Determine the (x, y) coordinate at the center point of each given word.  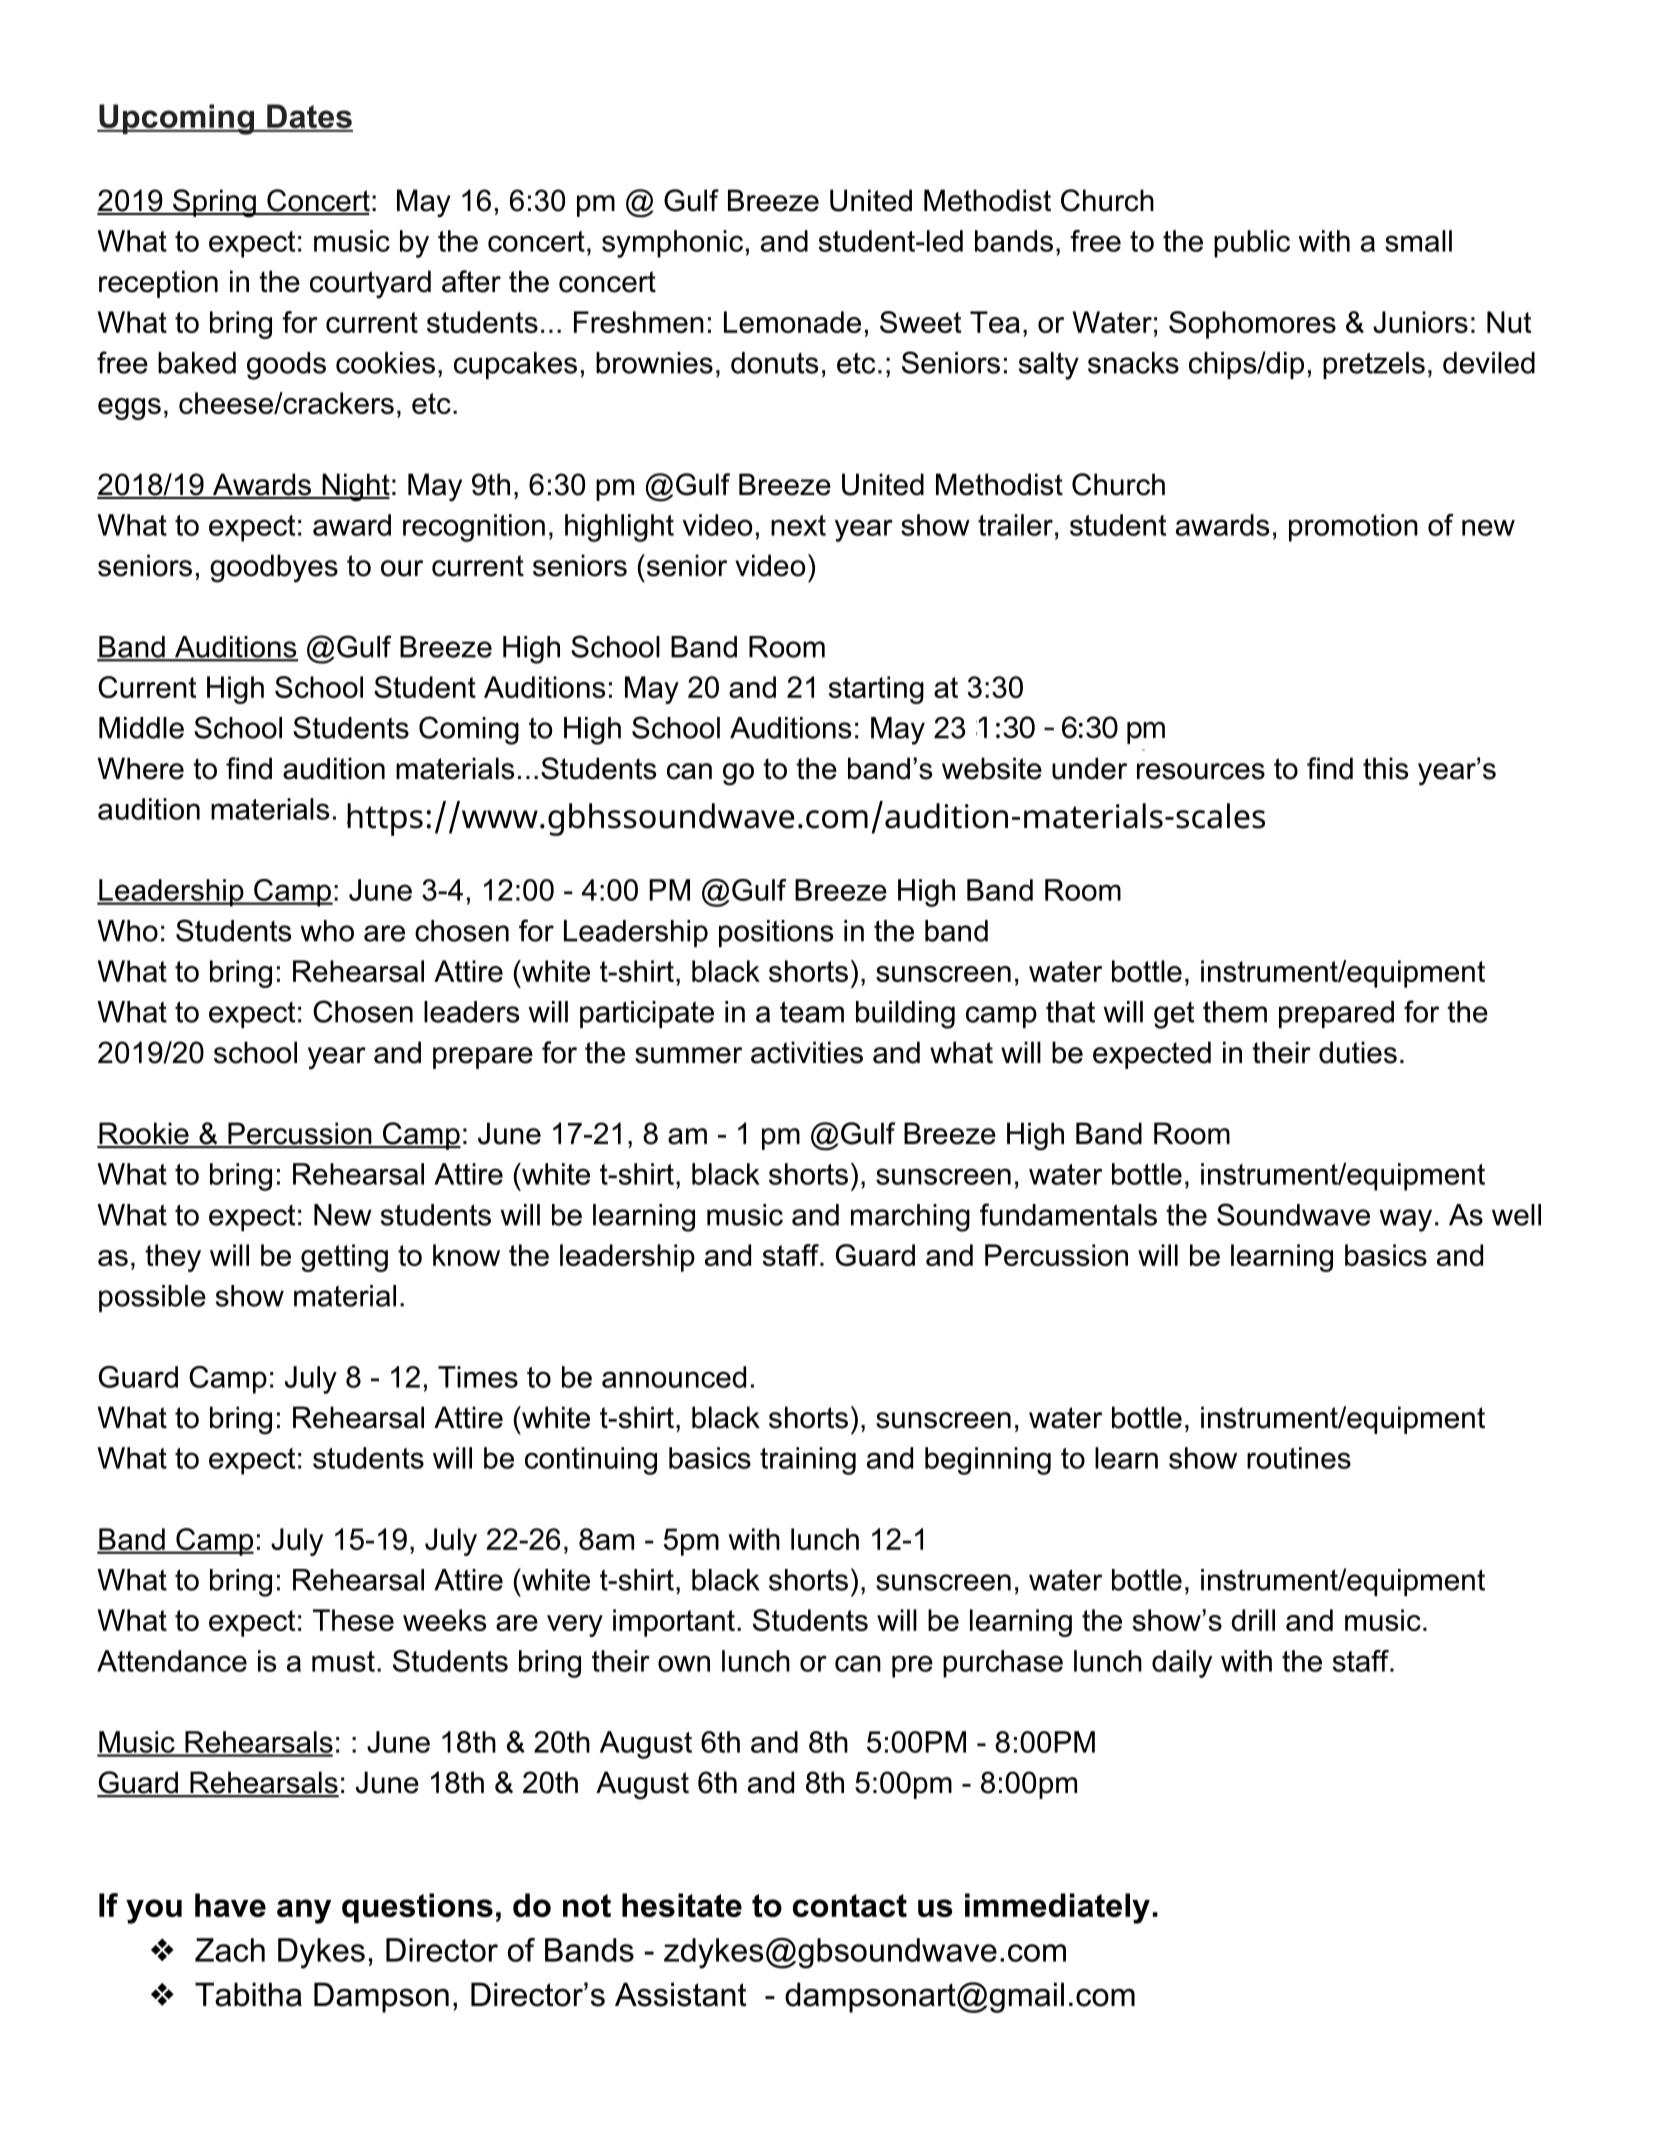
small (1418, 241)
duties (1358, 1052)
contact (850, 1905)
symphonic (672, 244)
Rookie (144, 1134)
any (304, 1911)
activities (807, 1052)
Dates (309, 117)
